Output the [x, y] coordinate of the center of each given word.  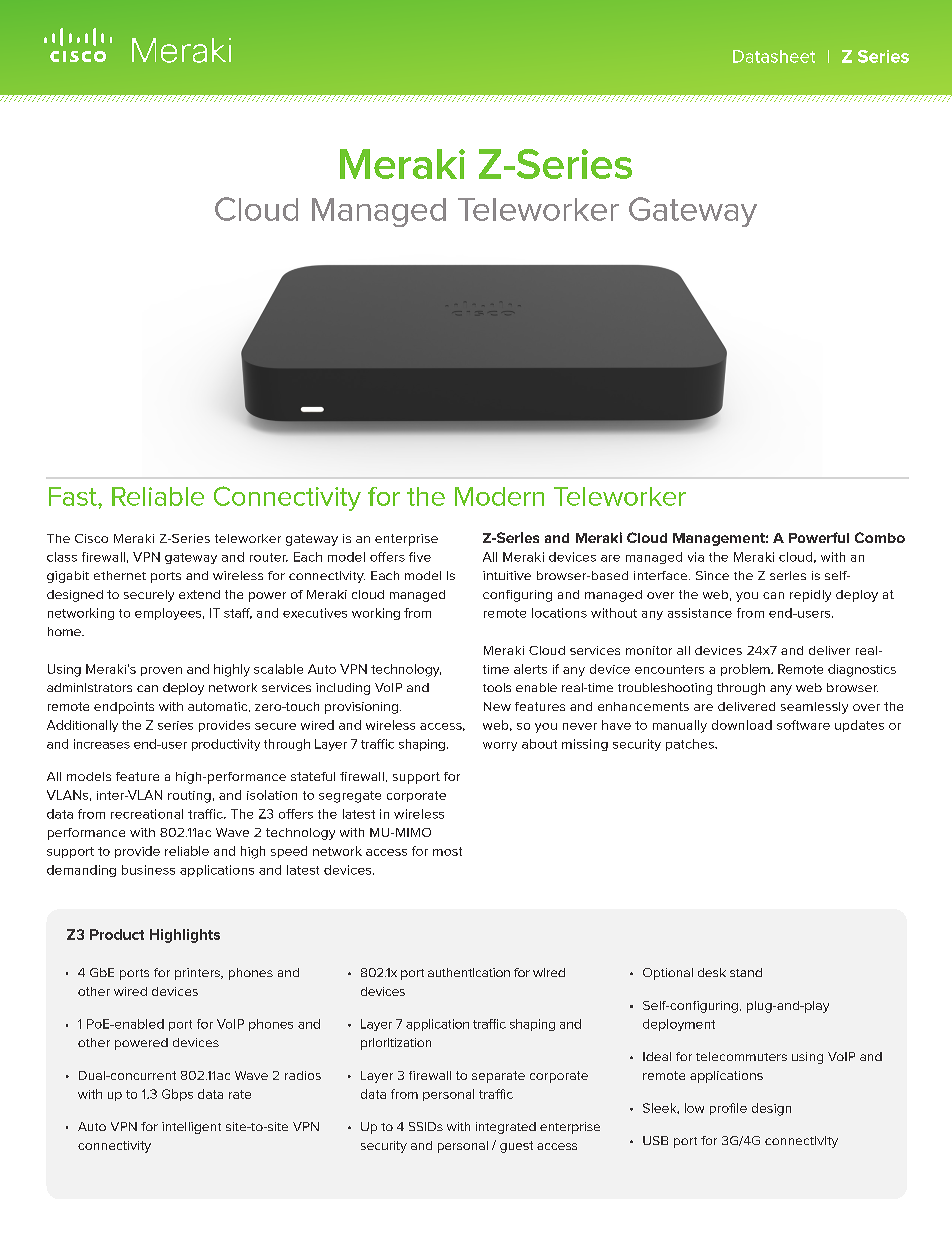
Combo [880, 537]
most [447, 851]
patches [691, 745]
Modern [499, 496]
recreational [147, 814]
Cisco [91, 538]
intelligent [191, 1128]
